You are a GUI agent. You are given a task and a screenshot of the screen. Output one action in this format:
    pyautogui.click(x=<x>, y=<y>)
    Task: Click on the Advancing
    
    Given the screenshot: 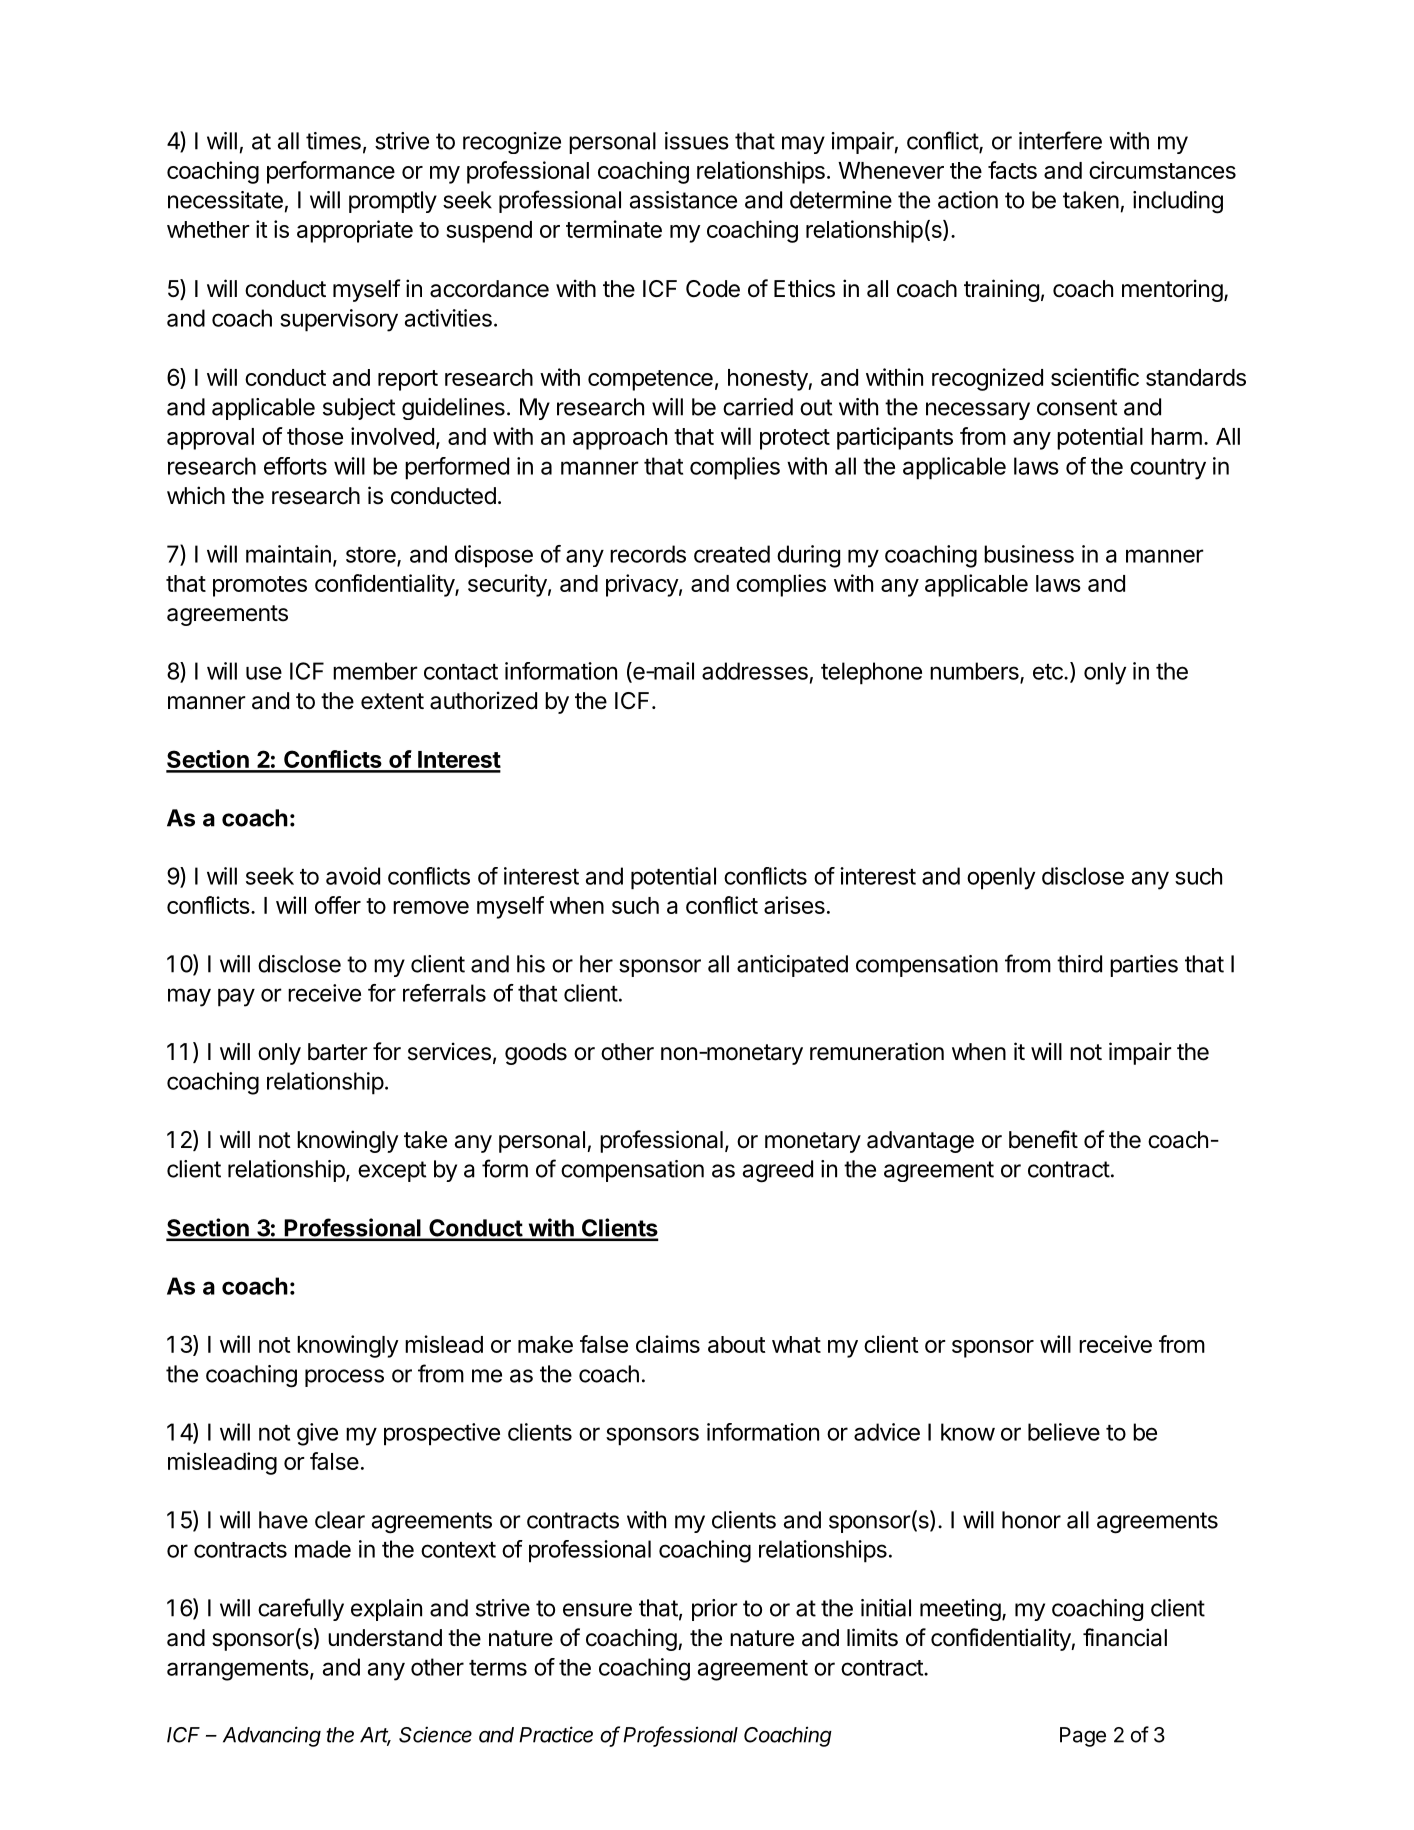 What is the action you would take?
    pyautogui.click(x=272, y=1736)
